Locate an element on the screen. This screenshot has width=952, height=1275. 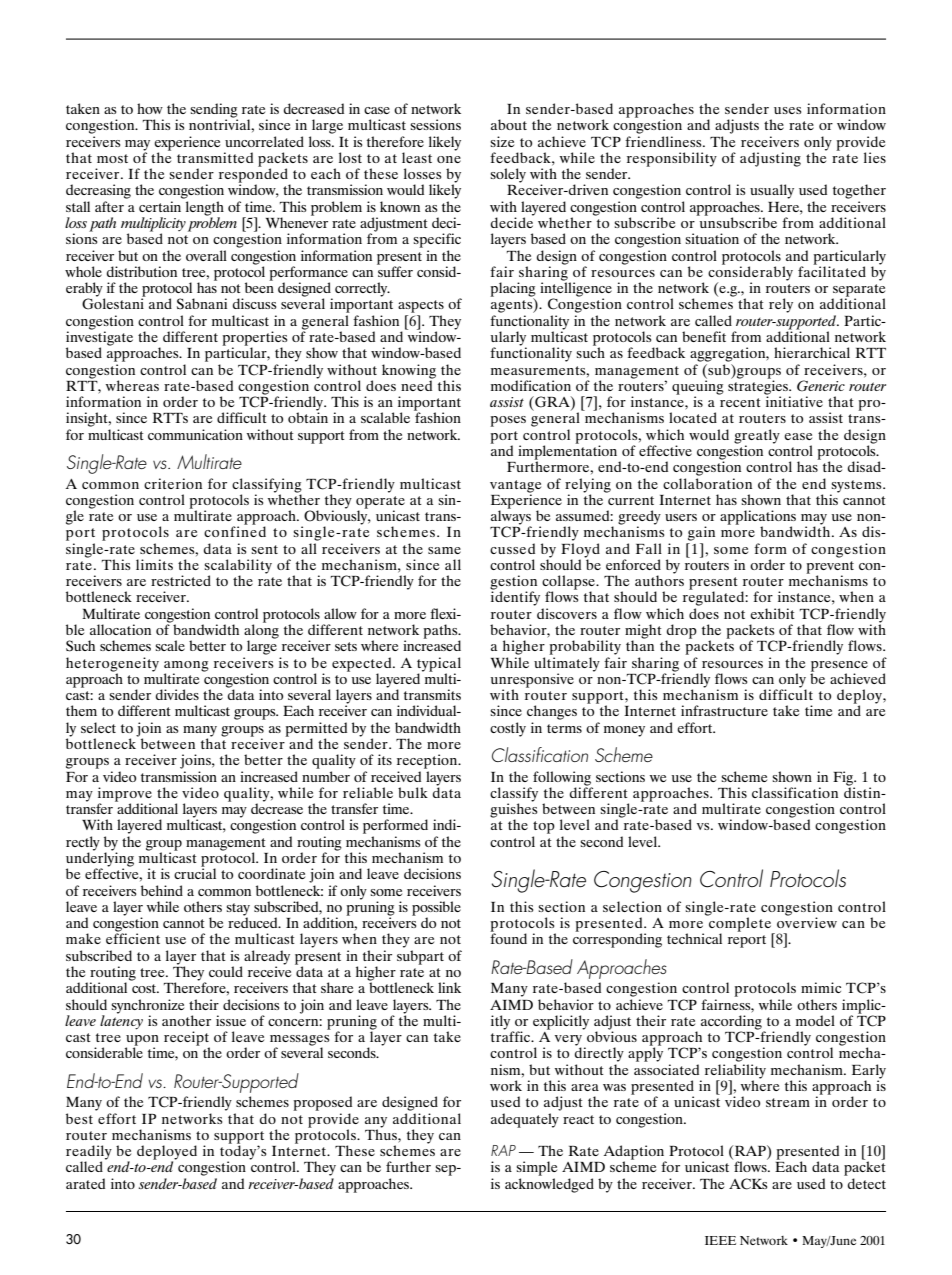
divides is located at coordinates (177, 694).
